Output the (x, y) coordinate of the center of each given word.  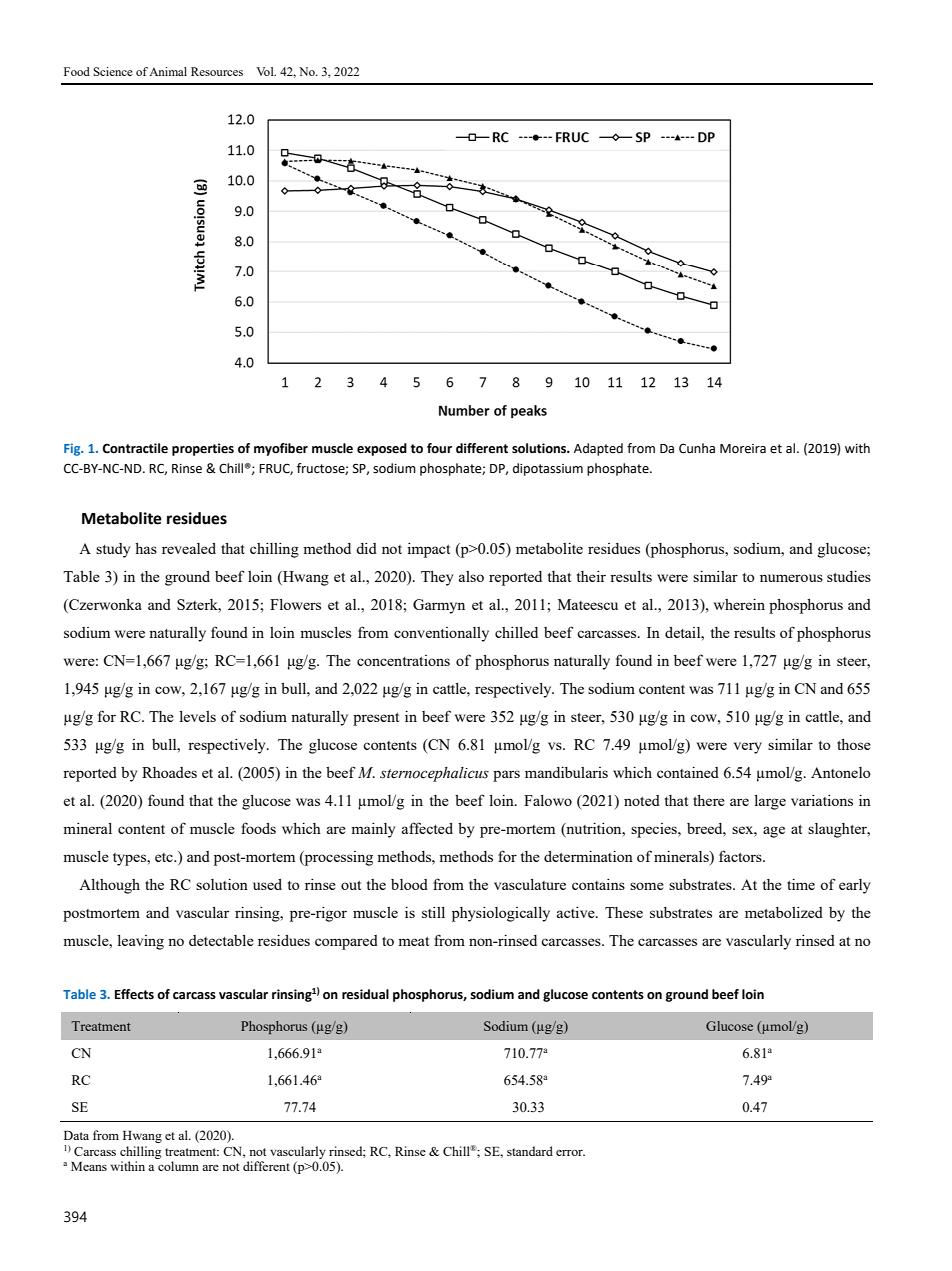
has (146, 548)
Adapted (598, 449)
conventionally (441, 634)
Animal (168, 71)
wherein (739, 604)
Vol (266, 71)
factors (741, 856)
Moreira (743, 449)
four (439, 448)
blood (409, 884)
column (178, 1166)
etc (165, 857)
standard (530, 1151)
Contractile (135, 448)
